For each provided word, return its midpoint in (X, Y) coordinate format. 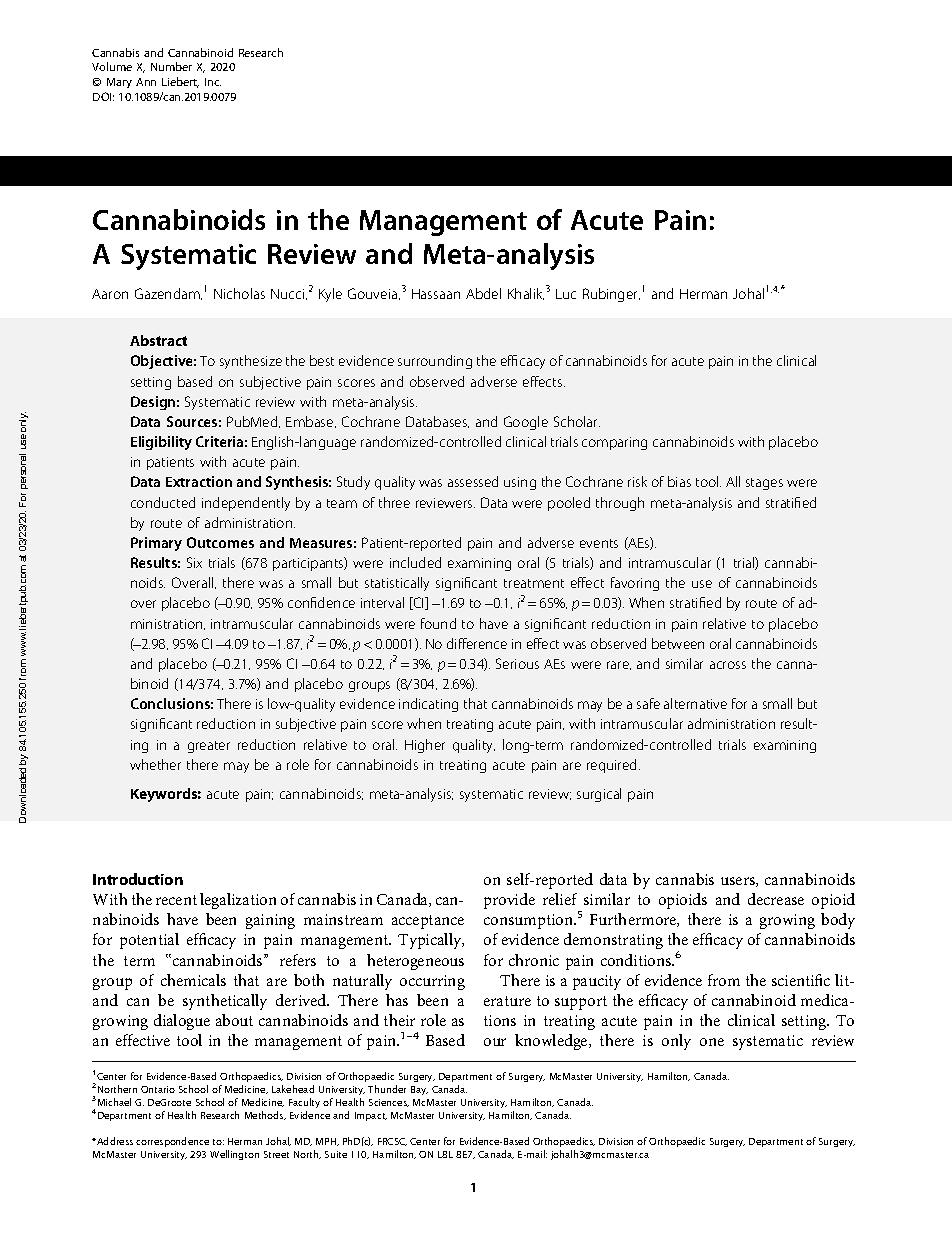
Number (171, 66)
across (728, 665)
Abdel (483, 293)
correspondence (172, 1142)
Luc (566, 294)
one (712, 1042)
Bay (419, 1090)
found (438, 623)
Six (194, 562)
